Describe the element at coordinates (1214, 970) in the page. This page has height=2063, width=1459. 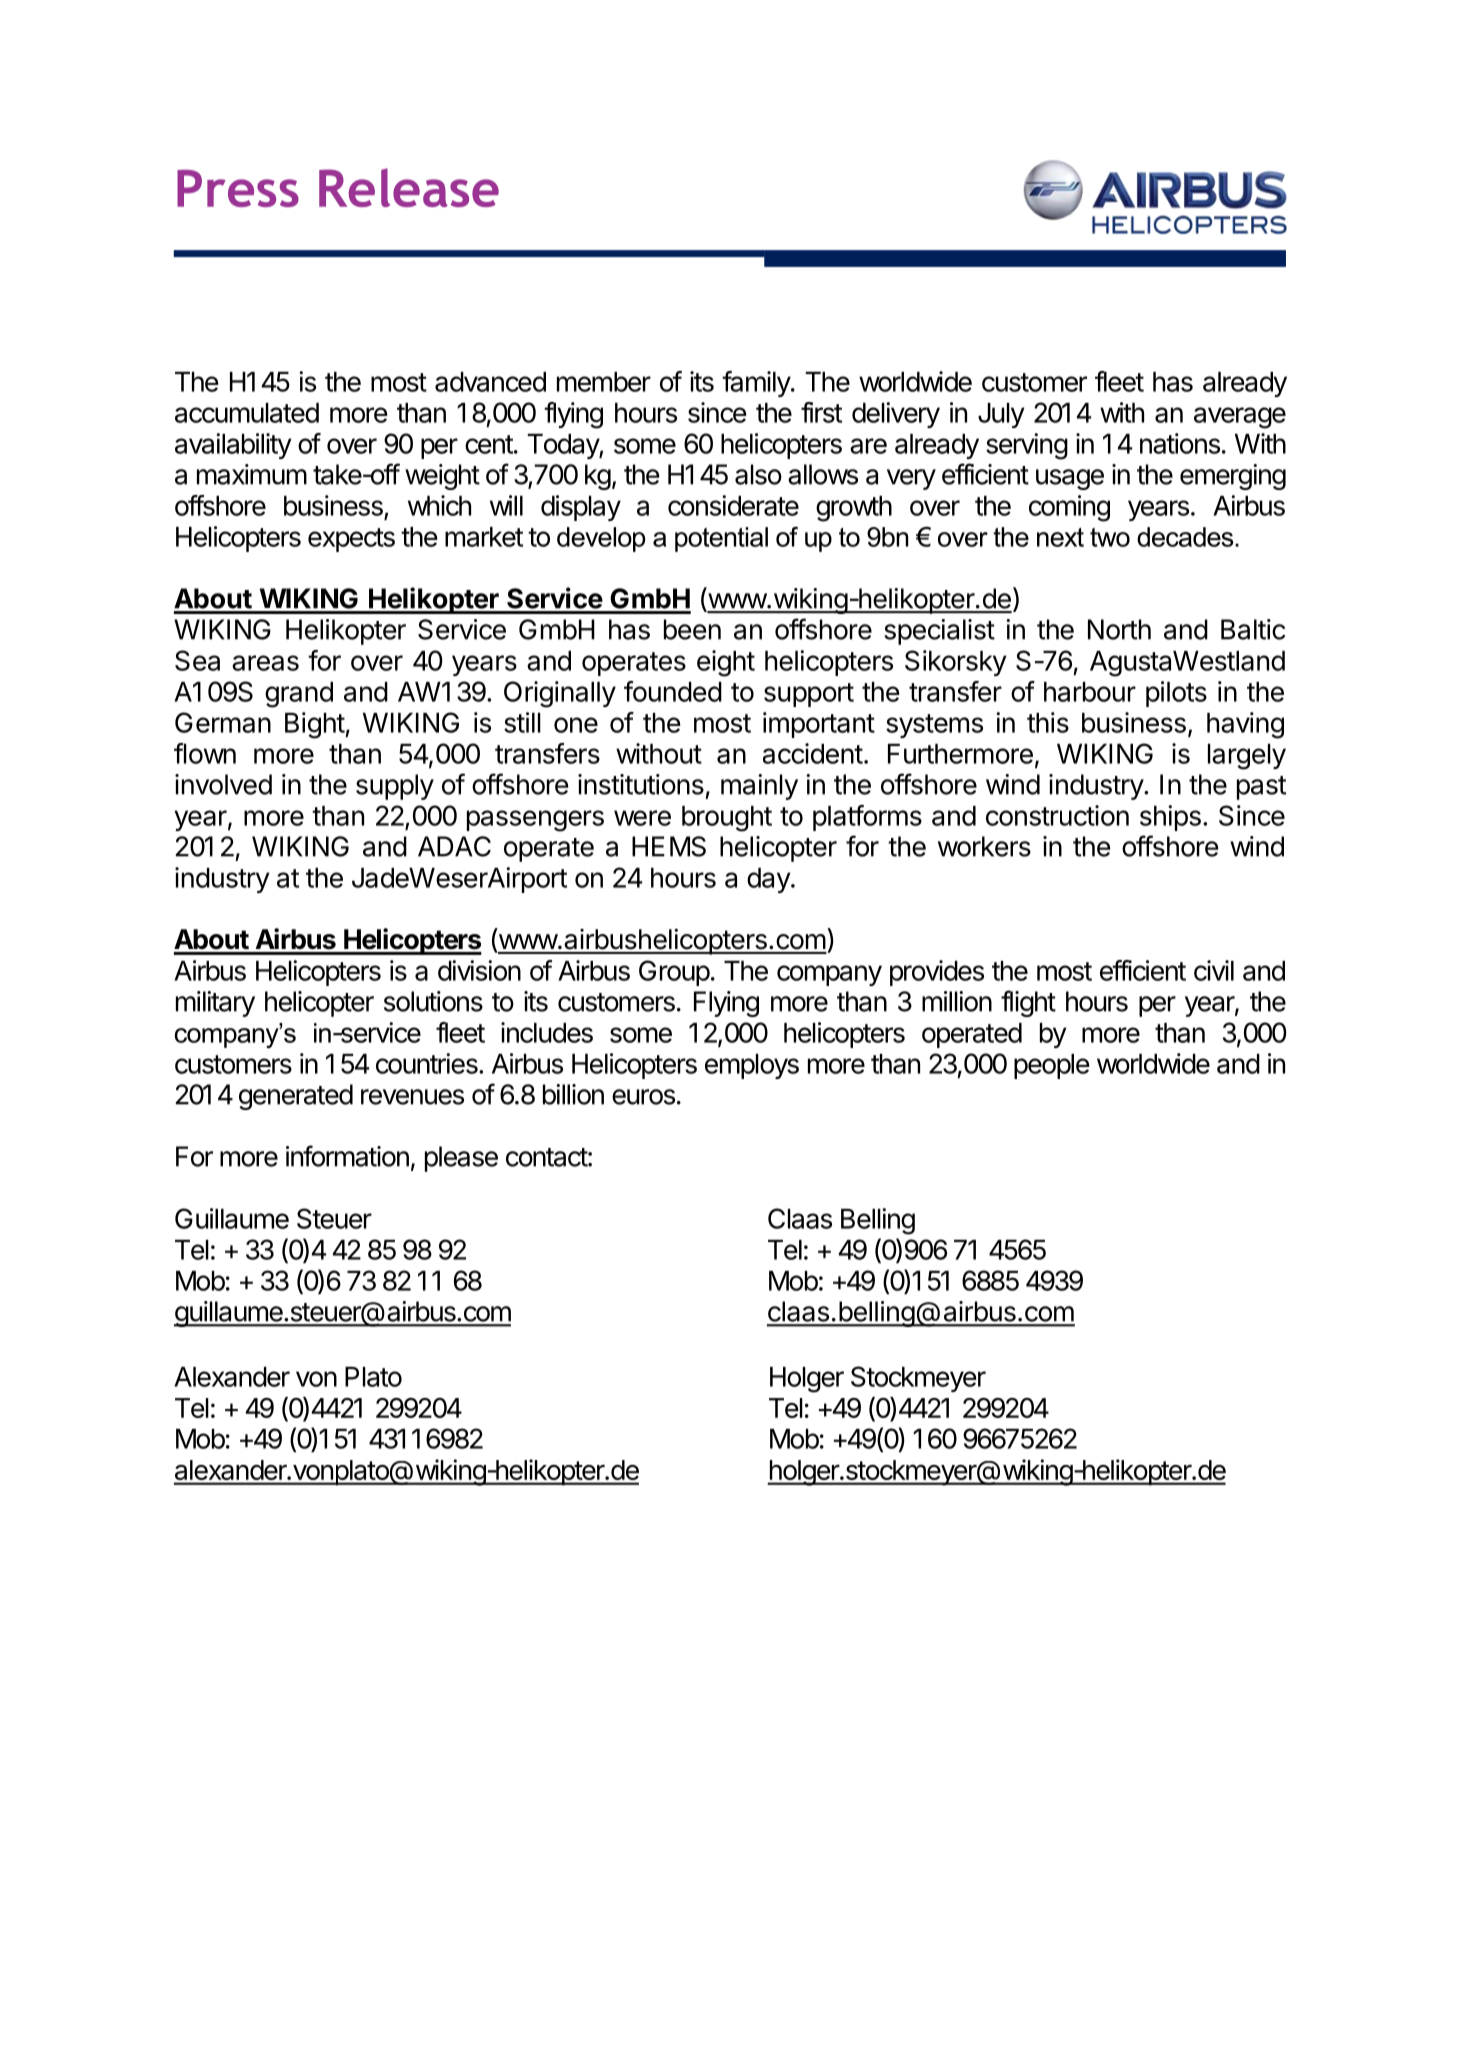
I see `civil` at that location.
